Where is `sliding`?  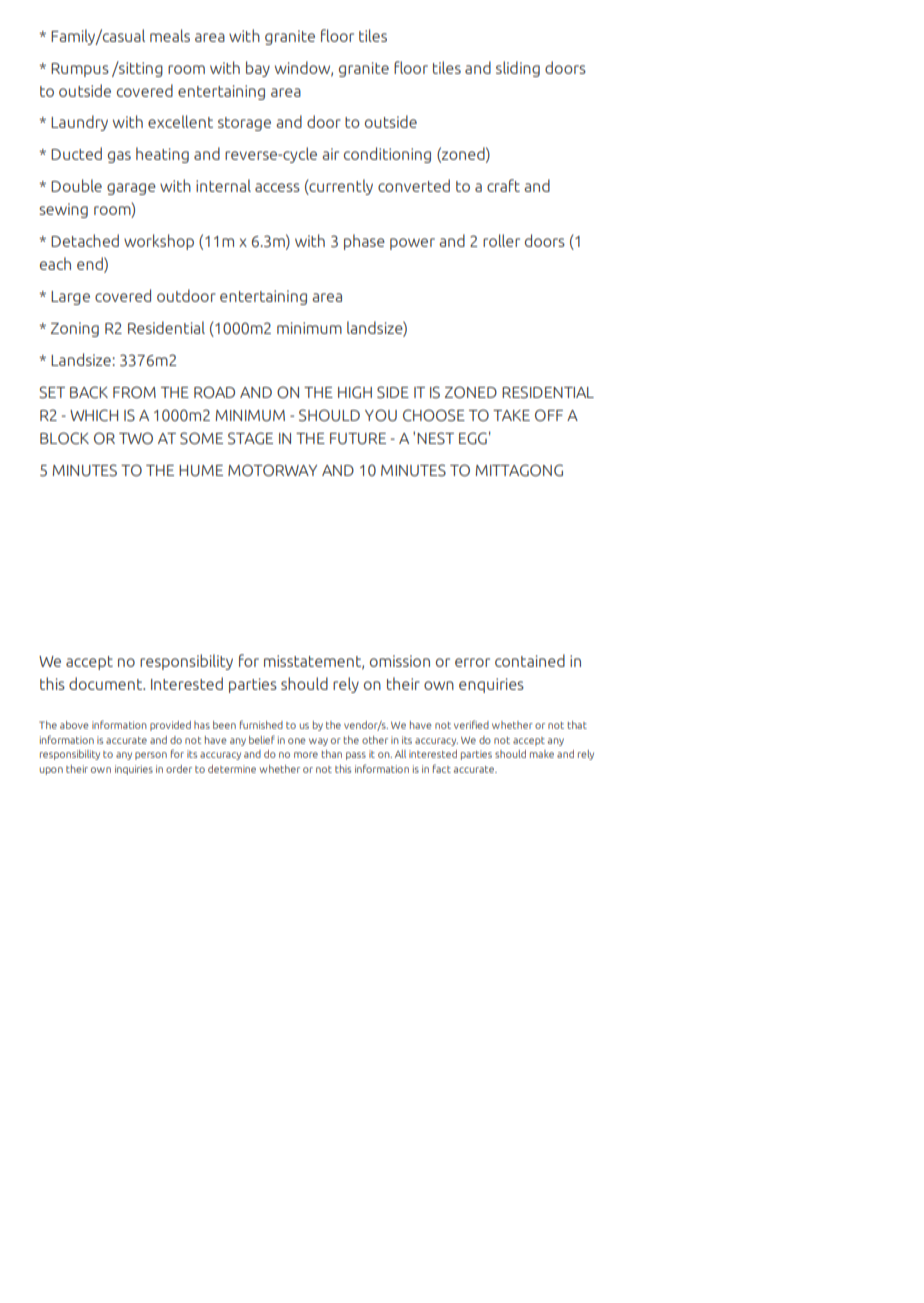
sliding is located at coordinates (518, 69).
